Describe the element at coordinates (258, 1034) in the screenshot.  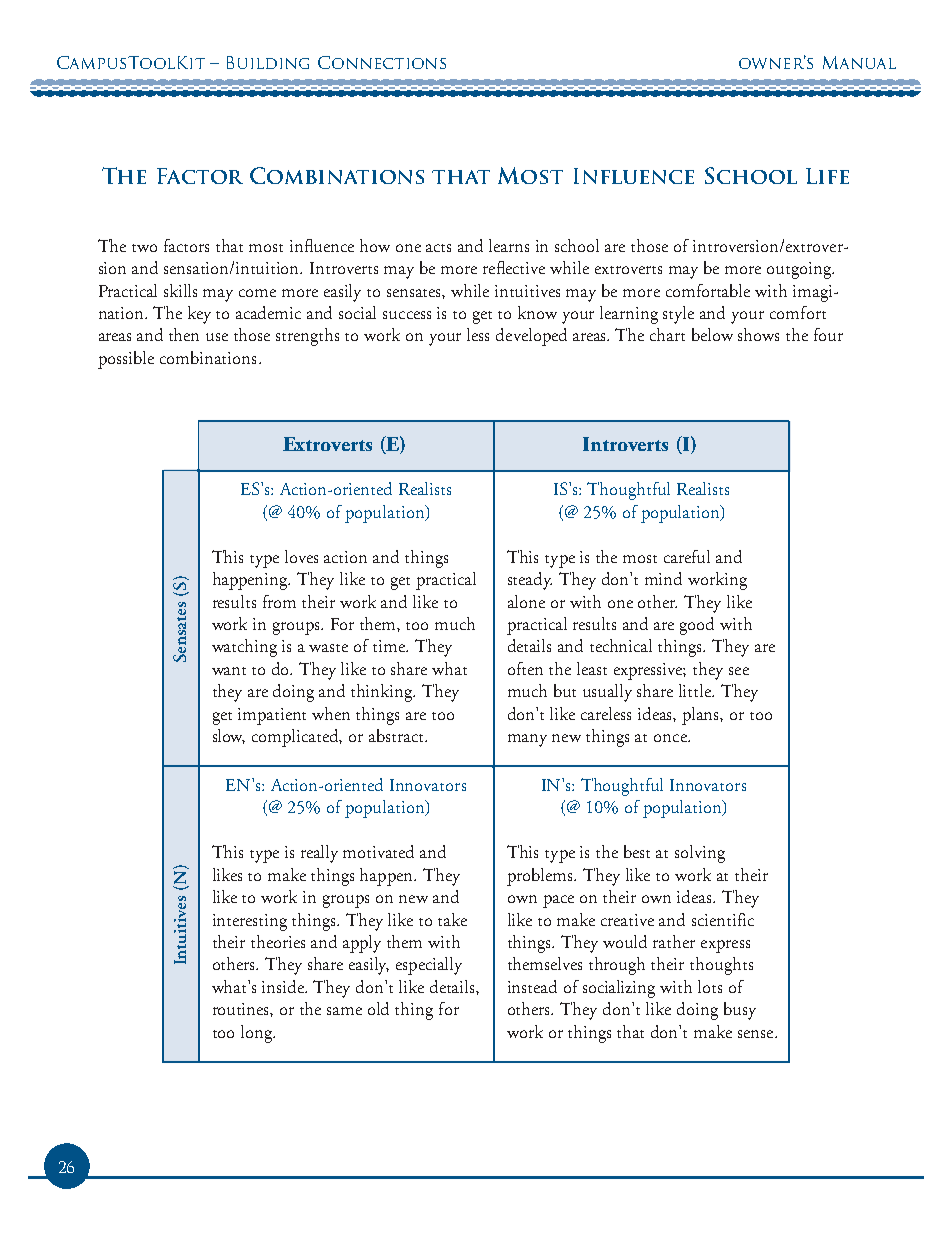
I see `long` at that location.
